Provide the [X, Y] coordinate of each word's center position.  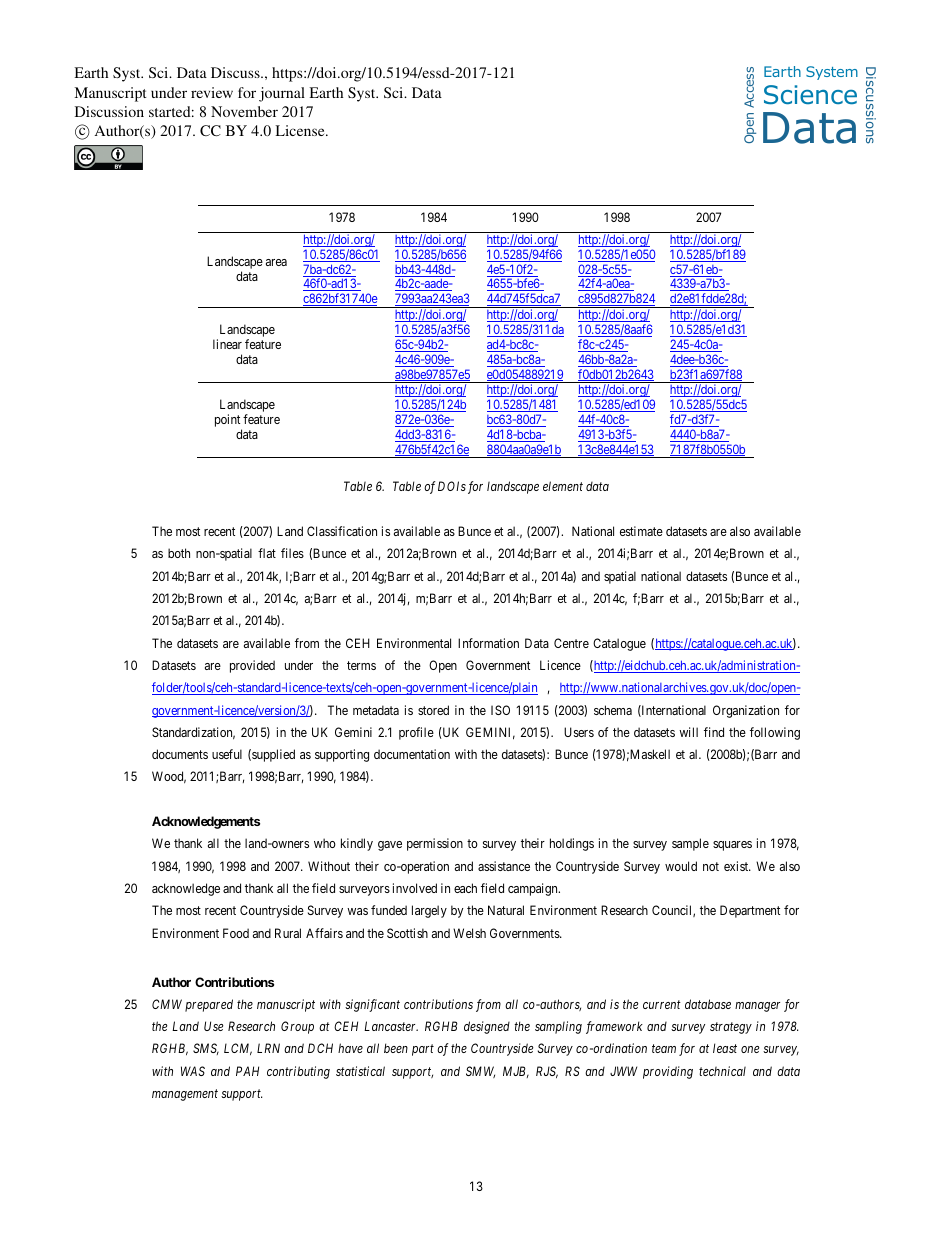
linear [227, 344]
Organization [746, 711]
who [325, 843]
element [563, 486]
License [301, 130]
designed [487, 1027]
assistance [504, 866]
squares [732, 846]
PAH [247, 1071]
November [244, 111]
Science [810, 95]
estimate [641, 531]
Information [488, 643]
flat [267, 553]
